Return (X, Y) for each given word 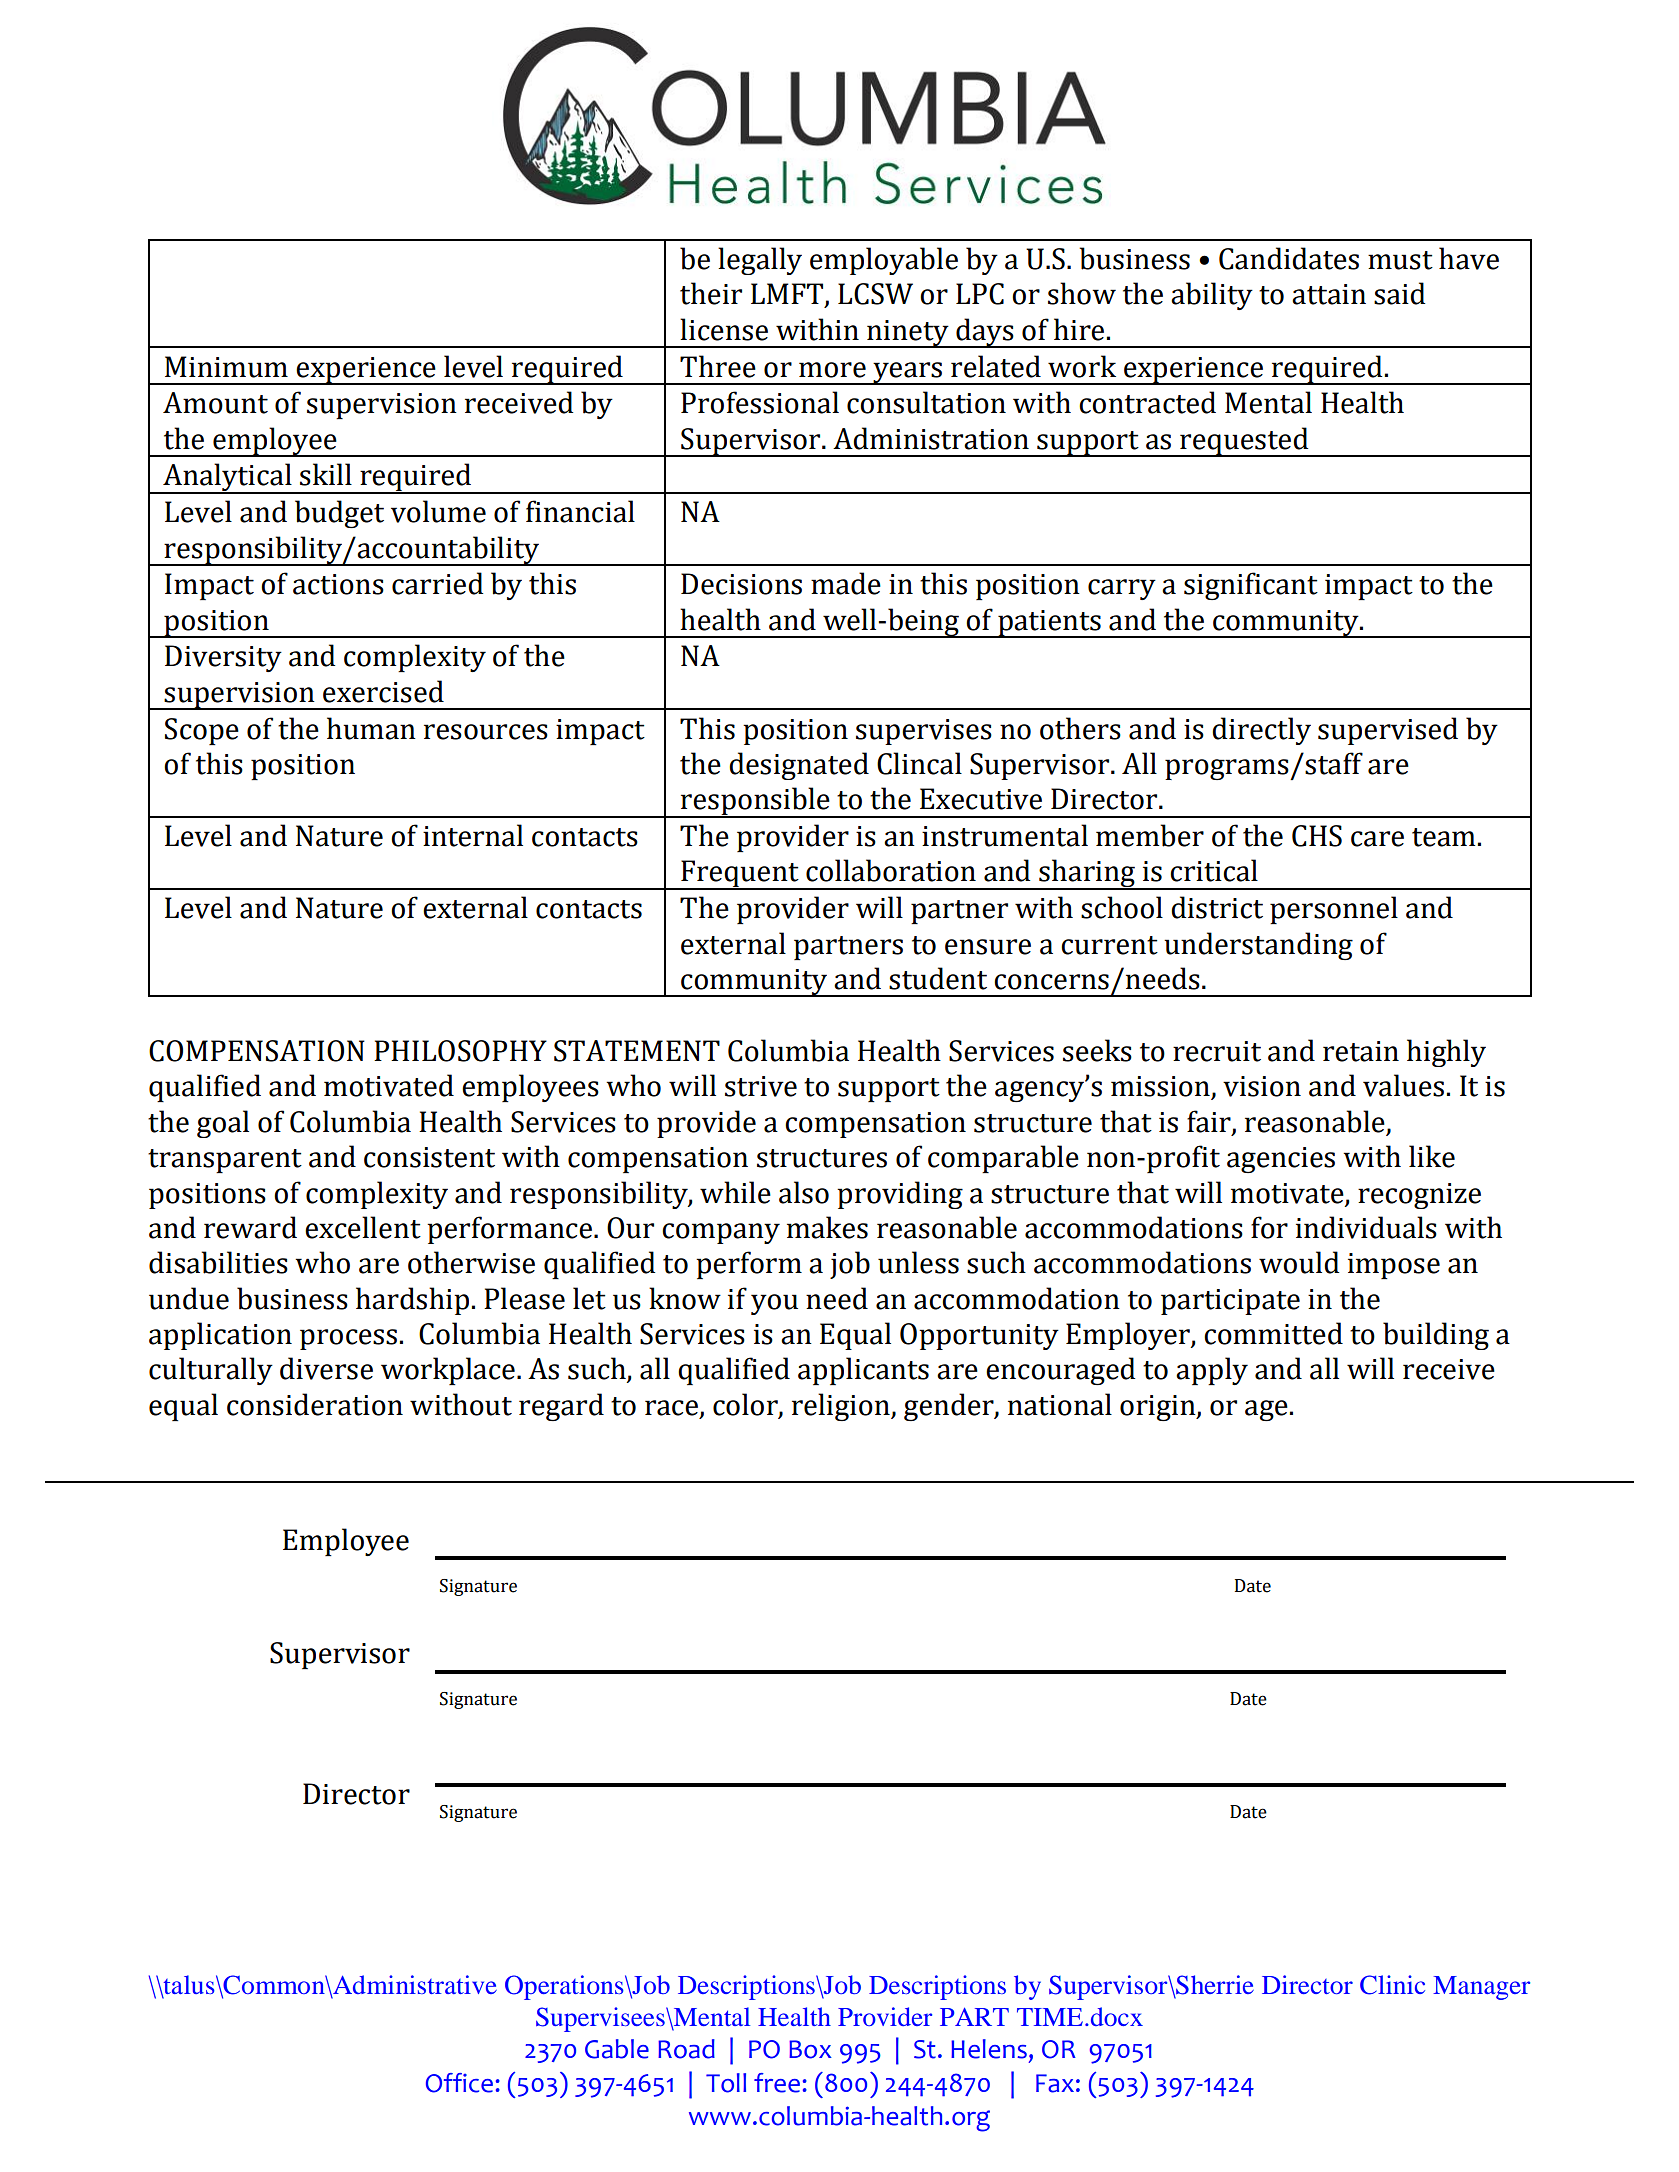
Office (459, 2083)
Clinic (1392, 1985)
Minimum (226, 367)
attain (1329, 294)
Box (810, 2049)
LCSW (875, 294)
